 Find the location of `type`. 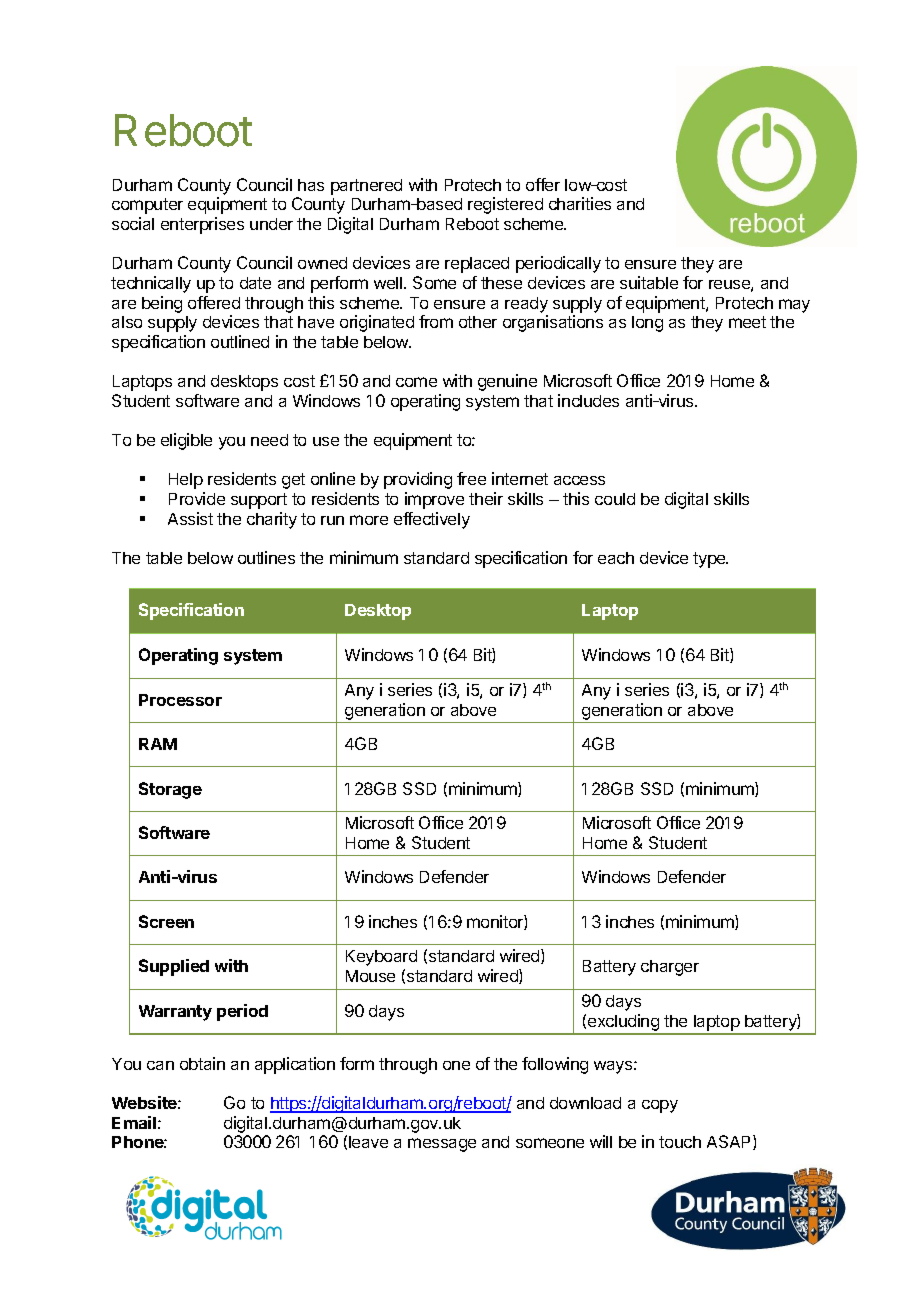

type is located at coordinates (710, 560).
